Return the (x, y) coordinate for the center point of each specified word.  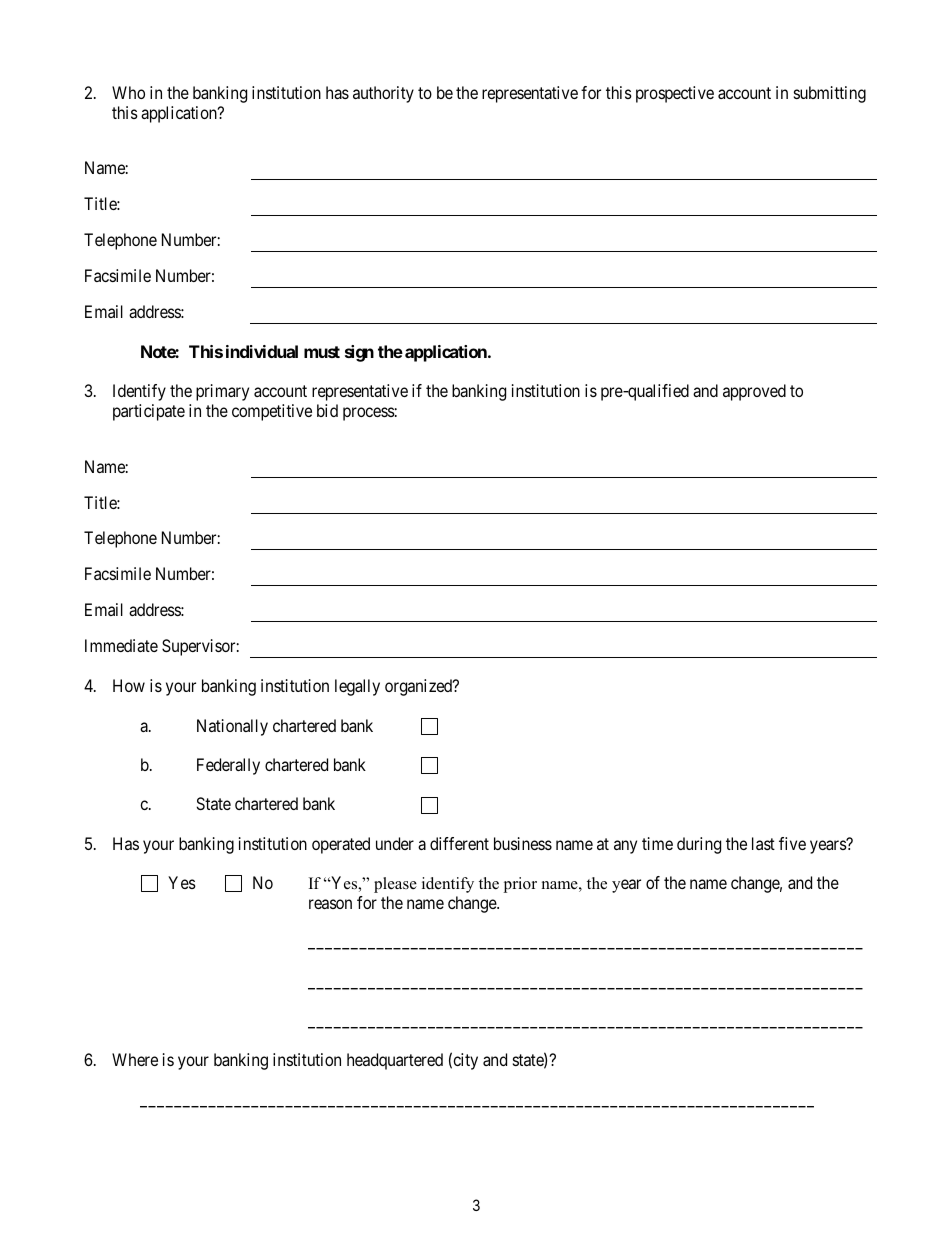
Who (128, 92)
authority (383, 94)
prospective (675, 94)
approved (754, 392)
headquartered (395, 1061)
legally (357, 687)
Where (135, 1059)
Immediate (121, 645)
